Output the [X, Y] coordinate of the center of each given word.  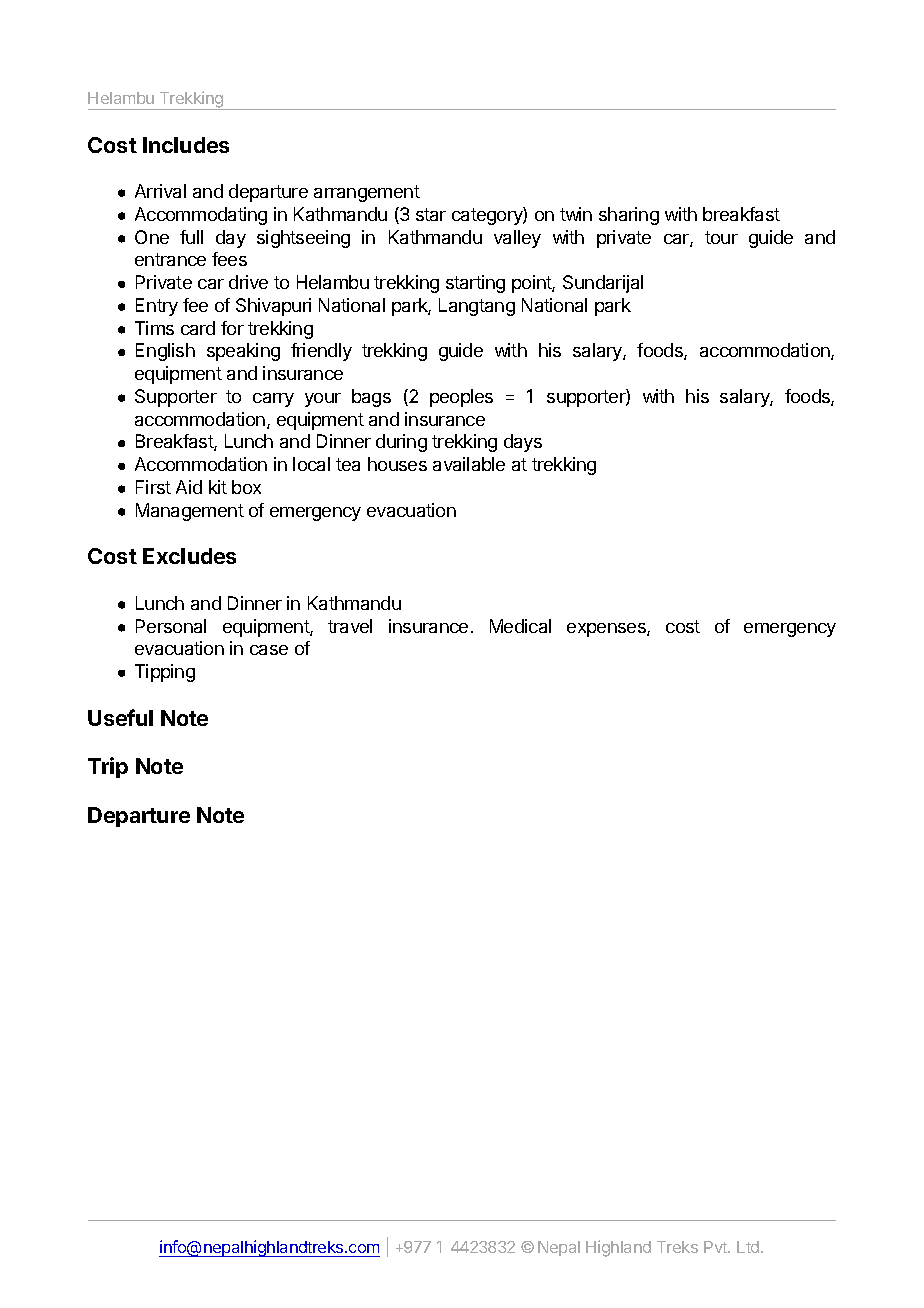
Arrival [160, 191]
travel [350, 626]
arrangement [367, 193]
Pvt [717, 1247]
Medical [520, 626]
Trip [108, 767]
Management [190, 512]
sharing [629, 216]
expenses [607, 630]
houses [397, 464]
